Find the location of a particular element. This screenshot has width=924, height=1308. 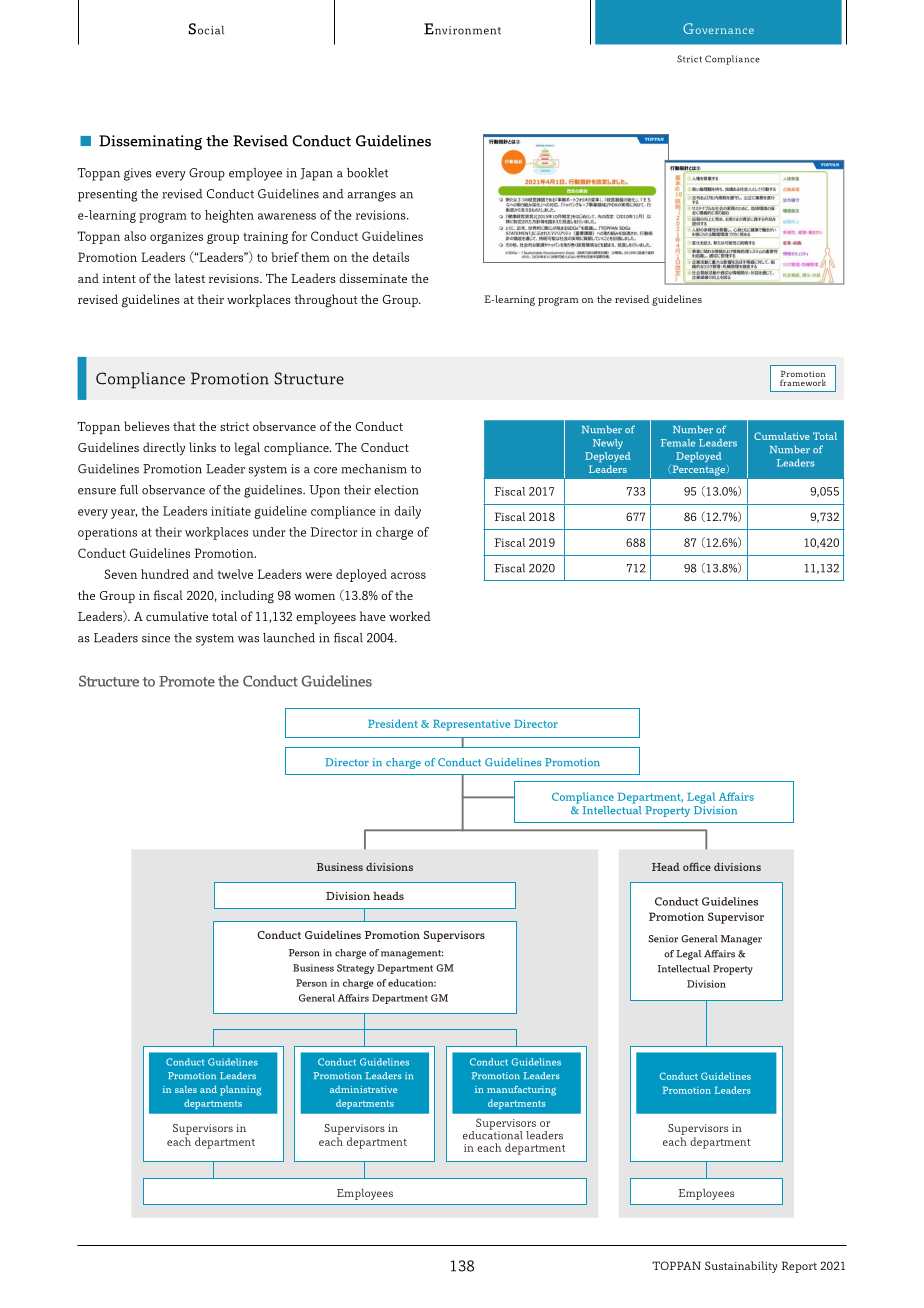

management is located at coordinates (412, 954).
